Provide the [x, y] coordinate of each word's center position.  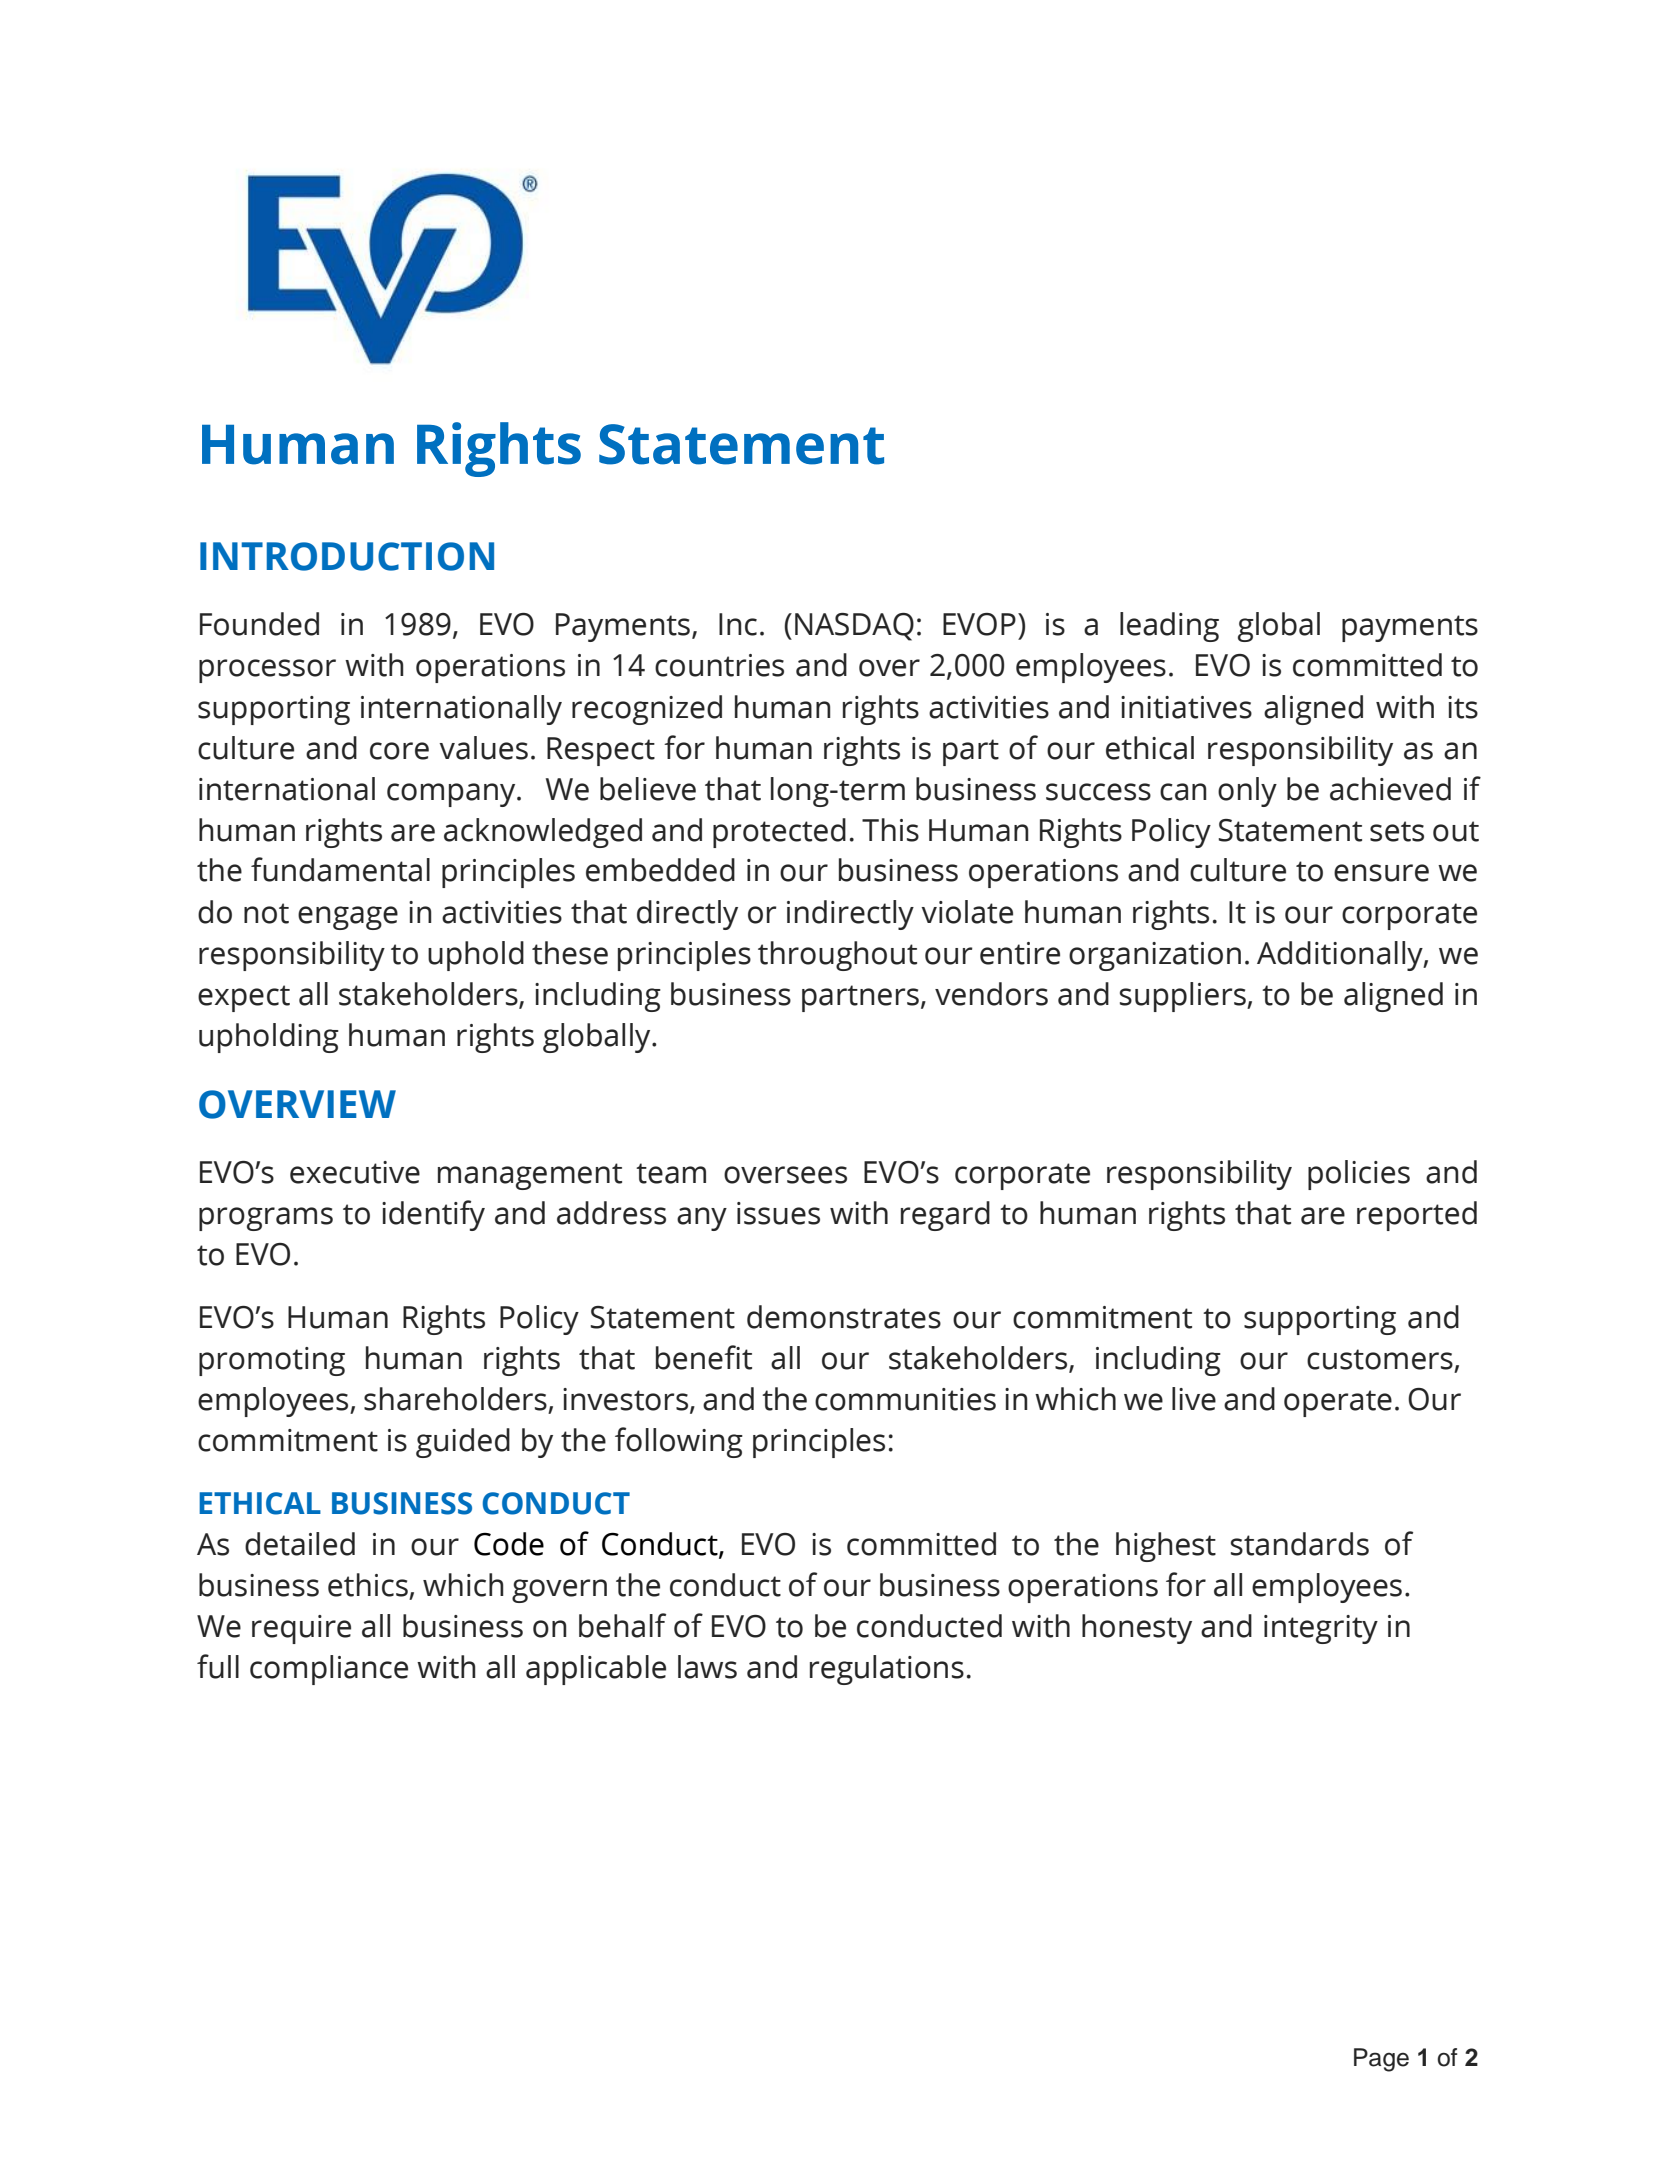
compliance [329, 1670]
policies [1359, 1175]
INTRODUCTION [347, 556]
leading [1169, 627]
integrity [1321, 1629]
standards [1300, 1544]
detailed [300, 1544]
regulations [887, 1670]
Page [1381, 2060]
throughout [837, 956]
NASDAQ [854, 627]
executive [355, 1172]
